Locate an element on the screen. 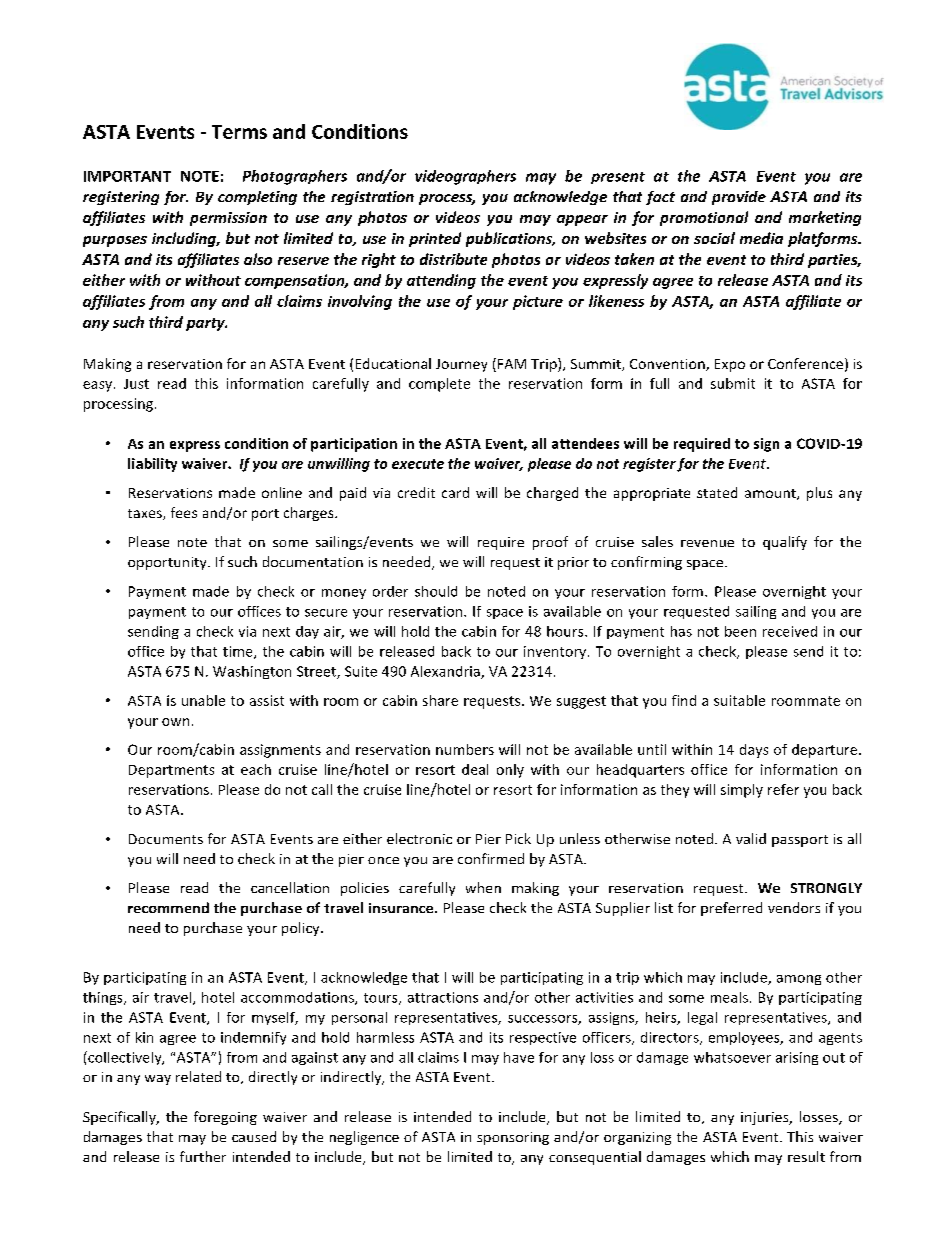 The width and height of the screenshot is (952, 1233). been is located at coordinates (740, 631).
